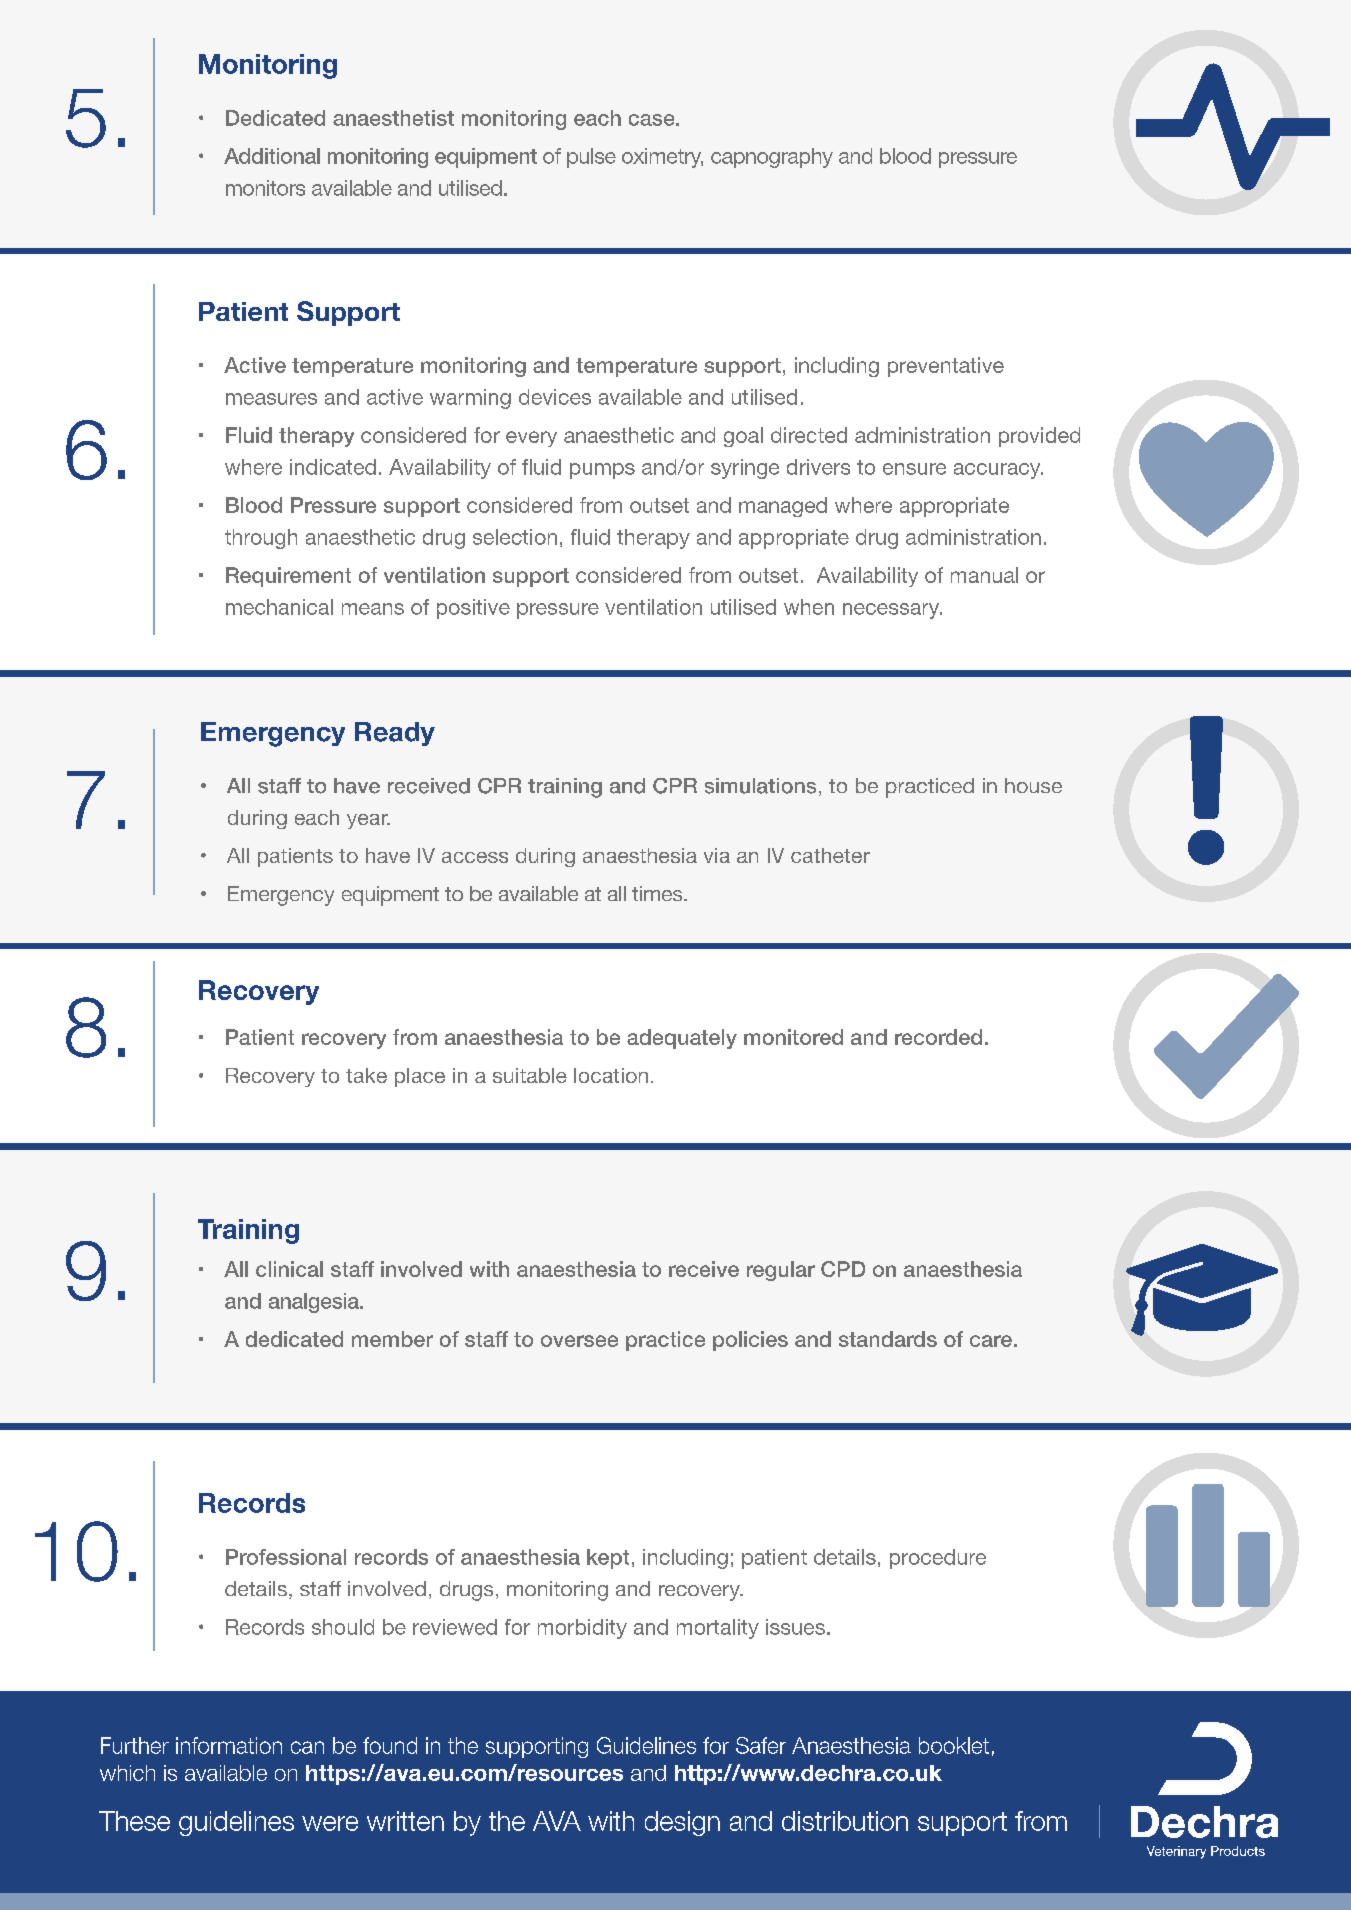  What do you see at coordinates (914, 469) in the screenshot?
I see `ensure` at bounding box center [914, 469].
